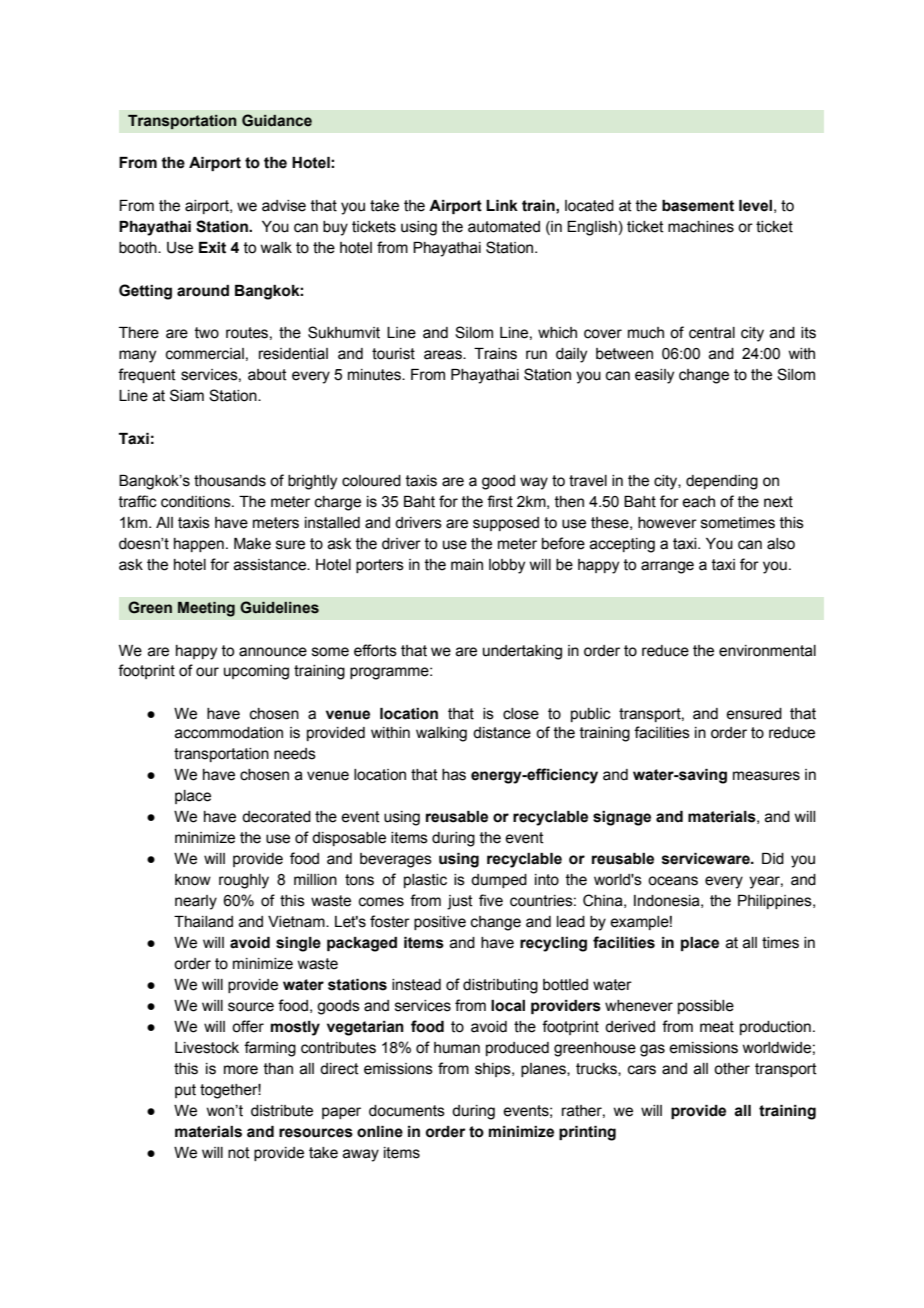 The height and width of the screenshot is (1308, 924). Describe the element at coordinates (773, 859) in the screenshot. I see `Did` at that location.
